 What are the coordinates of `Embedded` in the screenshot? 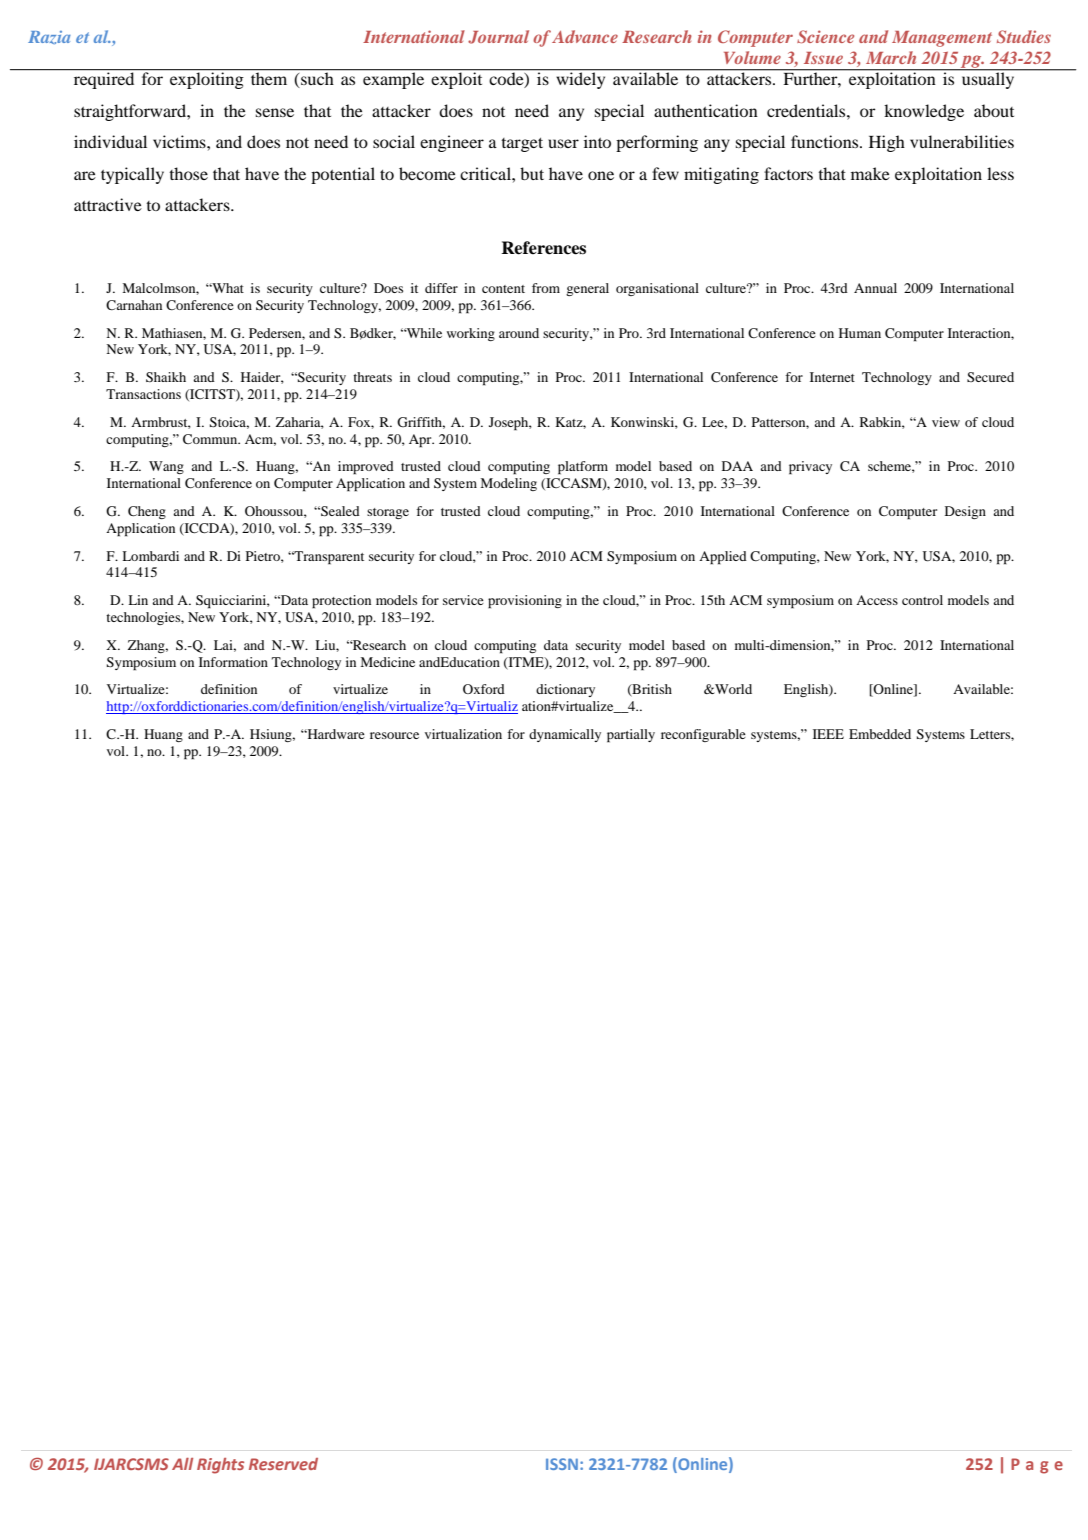 It's located at (880, 734).
